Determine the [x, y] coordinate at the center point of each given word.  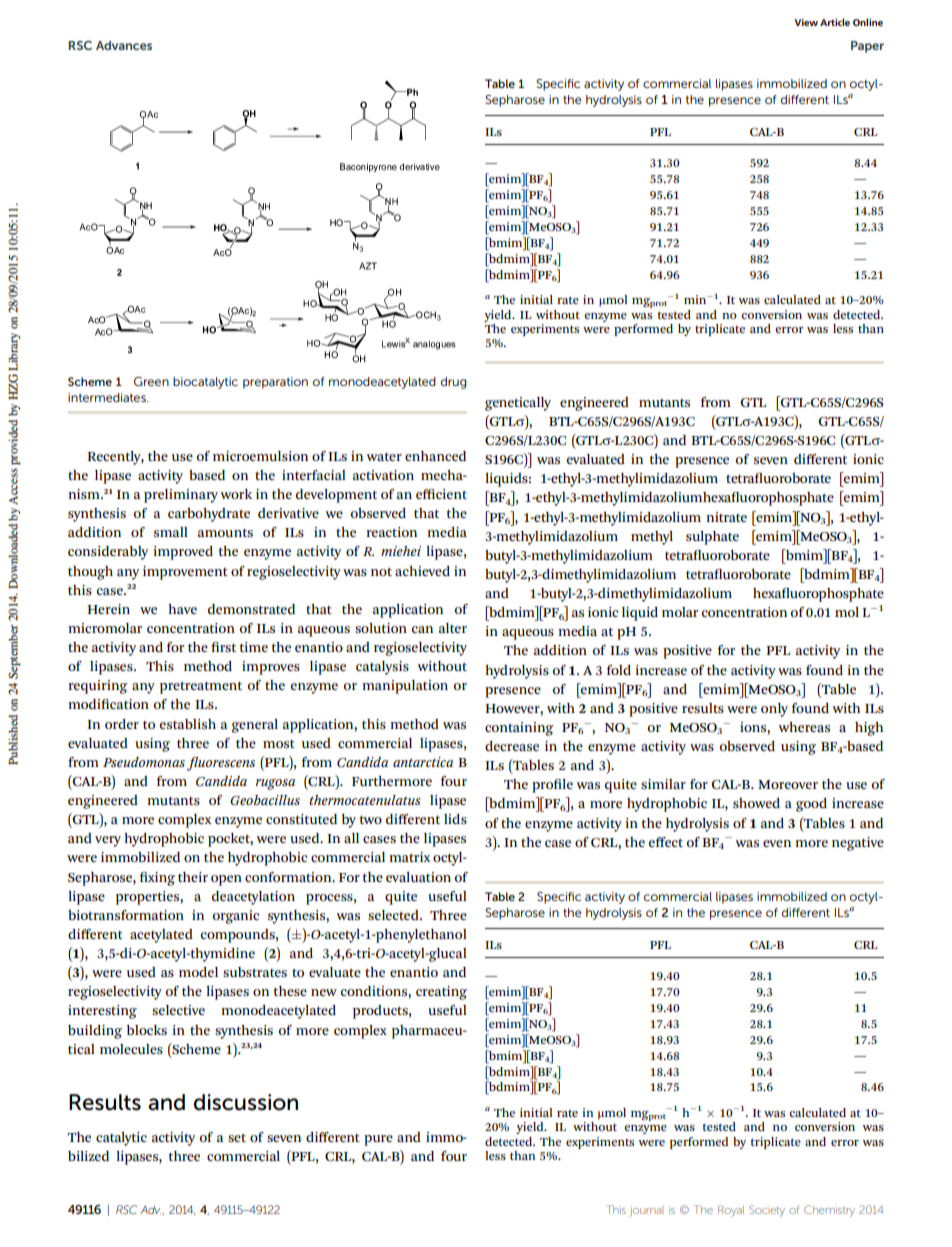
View [806, 22]
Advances [124, 45]
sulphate [712, 538]
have [182, 609]
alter [453, 628]
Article [835, 22]
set [237, 1137]
